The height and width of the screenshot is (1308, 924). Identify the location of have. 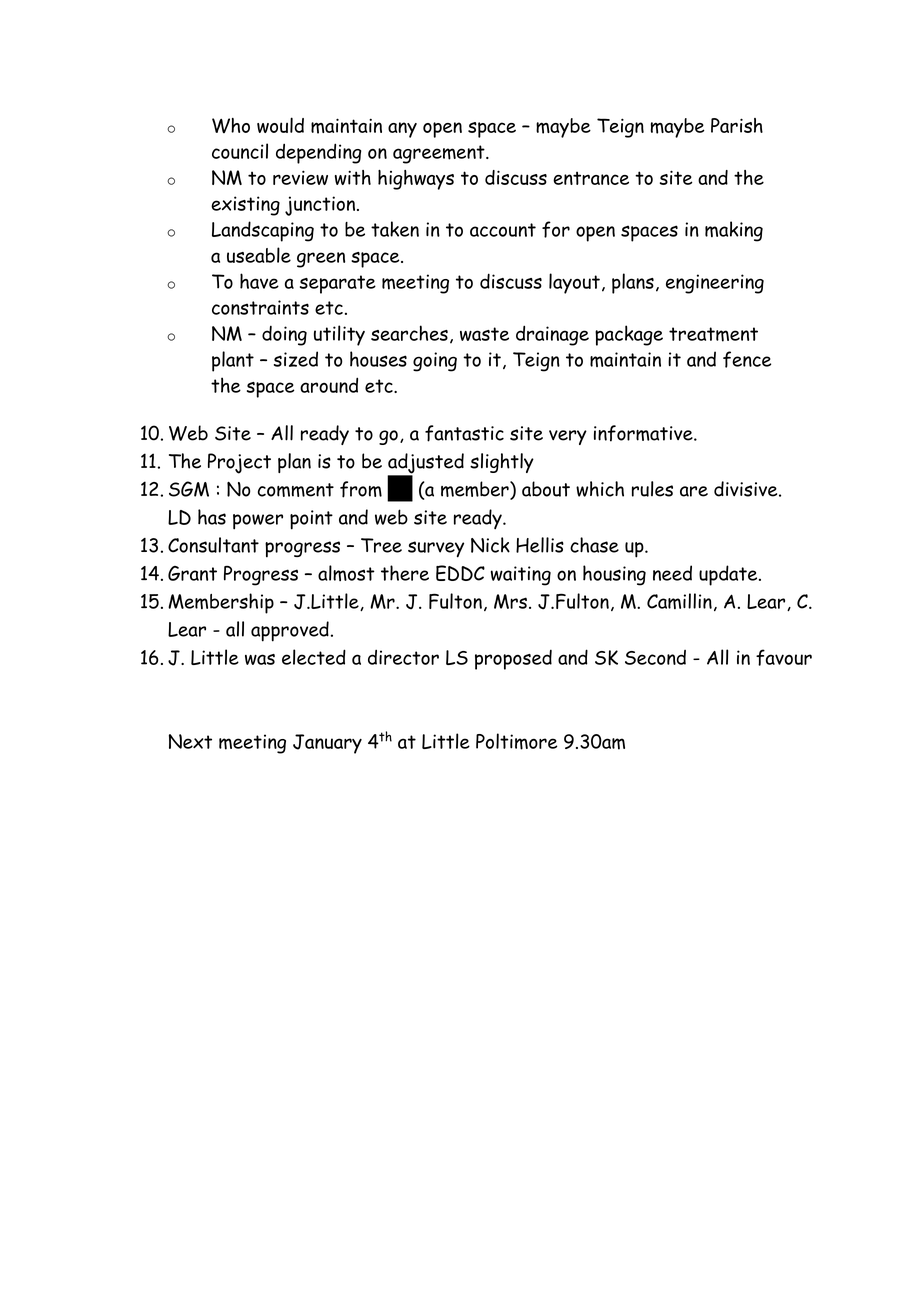
(259, 281).
